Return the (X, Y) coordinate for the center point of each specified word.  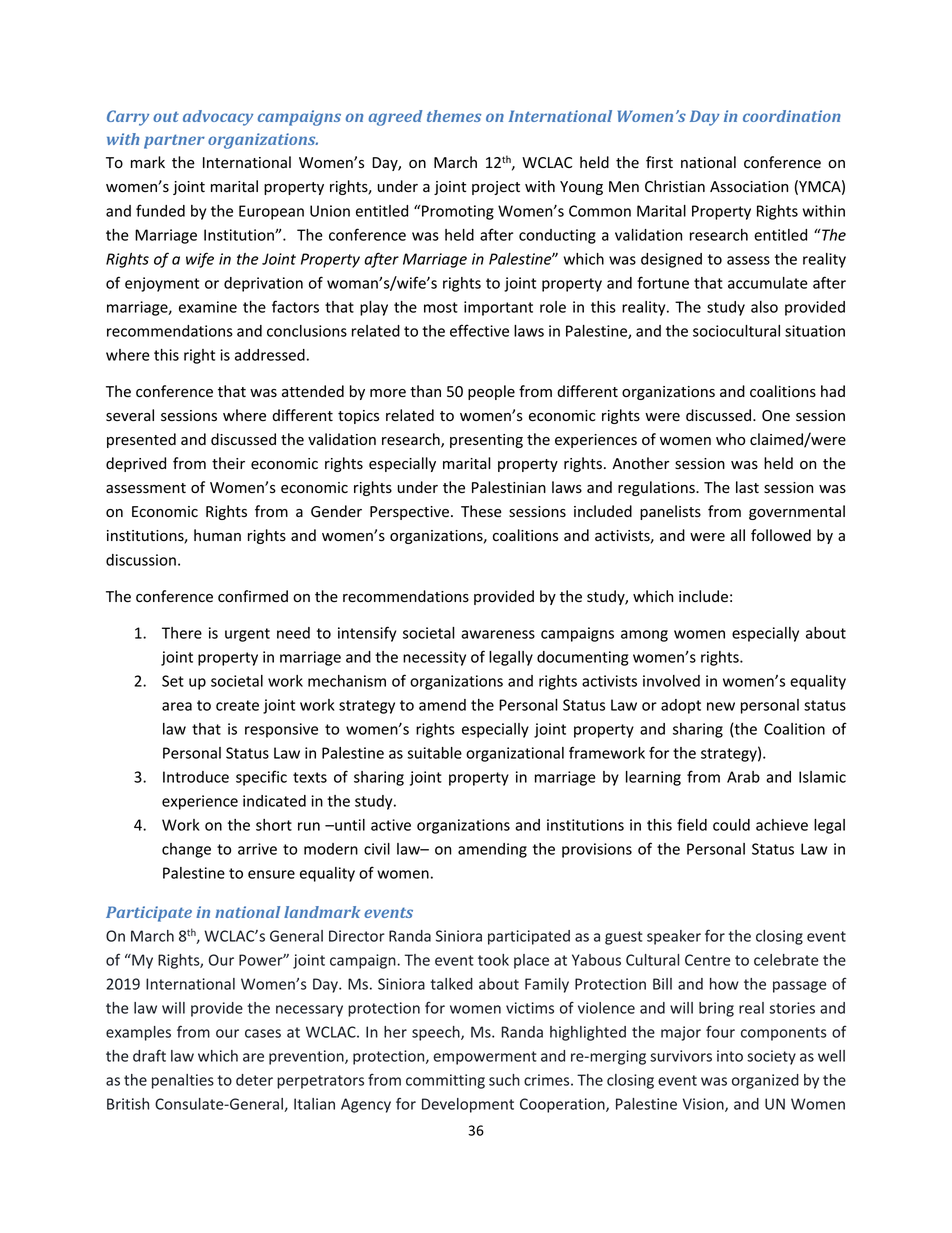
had (833, 391)
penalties (183, 1081)
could (731, 825)
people (491, 392)
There (182, 633)
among (644, 636)
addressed (270, 355)
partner (174, 141)
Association (749, 187)
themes (454, 116)
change (186, 850)
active (391, 825)
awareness (498, 634)
